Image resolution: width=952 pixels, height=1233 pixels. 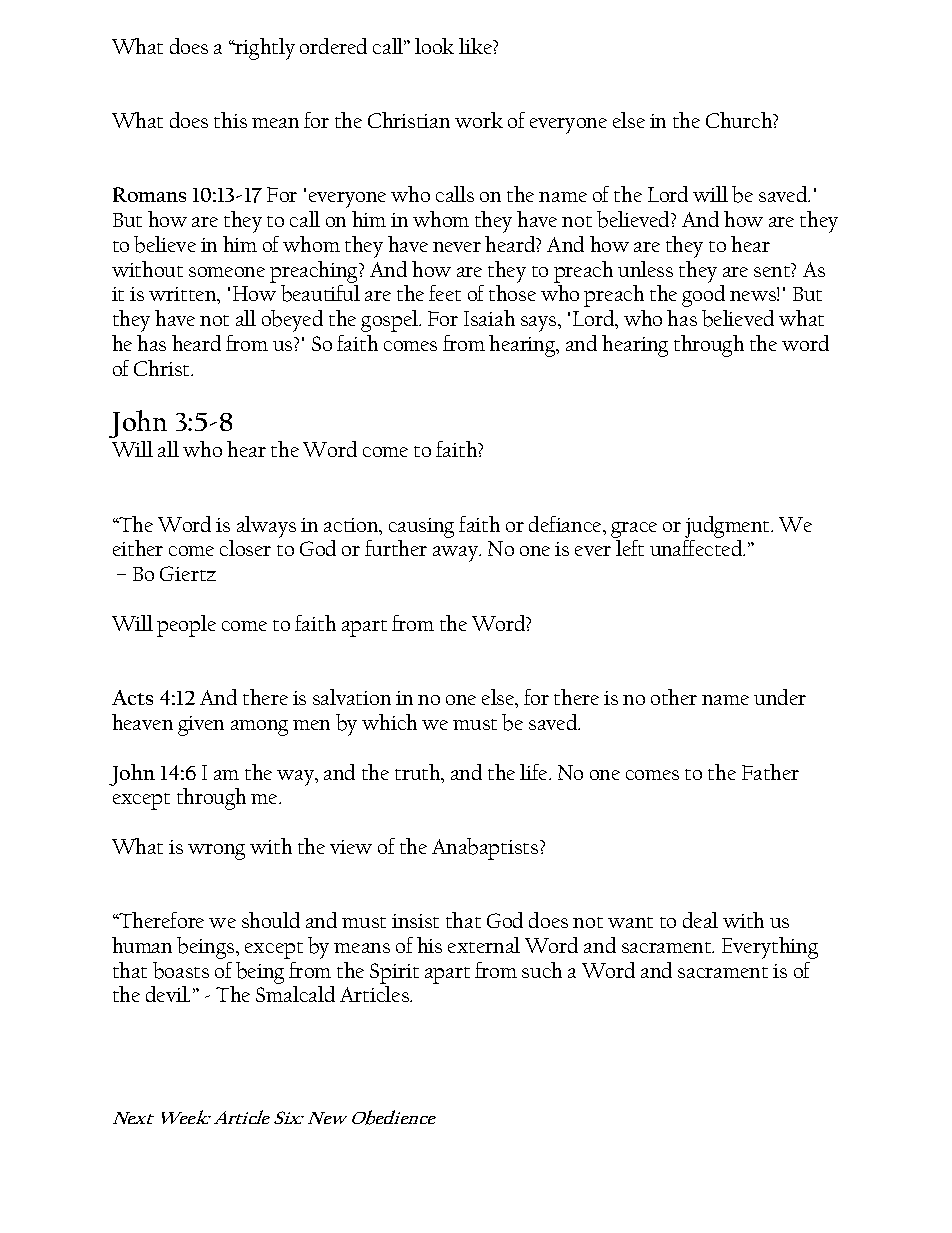 What do you see at coordinates (434, 46) in the document?
I see `look` at bounding box center [434, 46].
